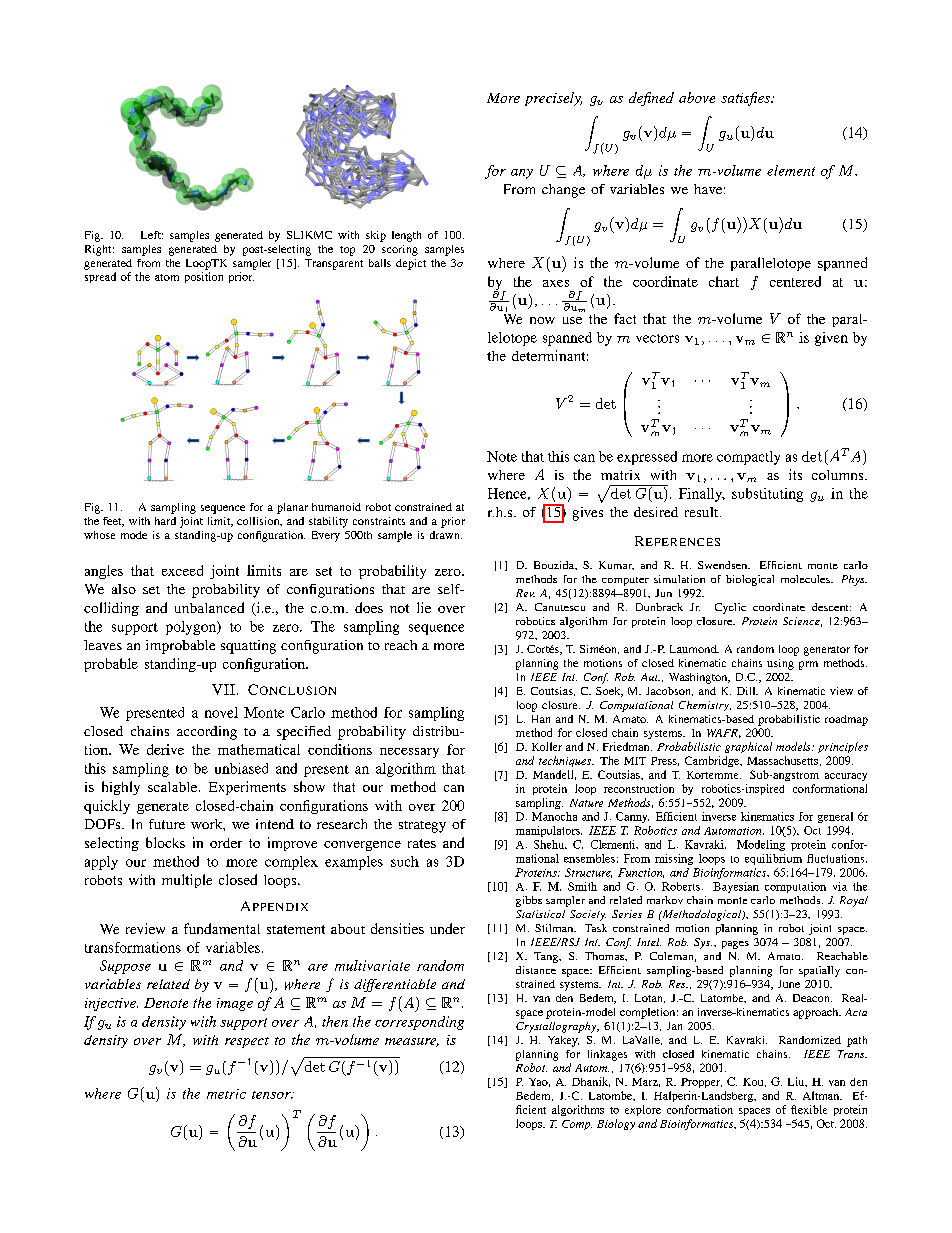 This image has height=1233, width=952. What do you see at coordinates (522, 174) in the image?
I see `any` at bounding box center [522, 174].
